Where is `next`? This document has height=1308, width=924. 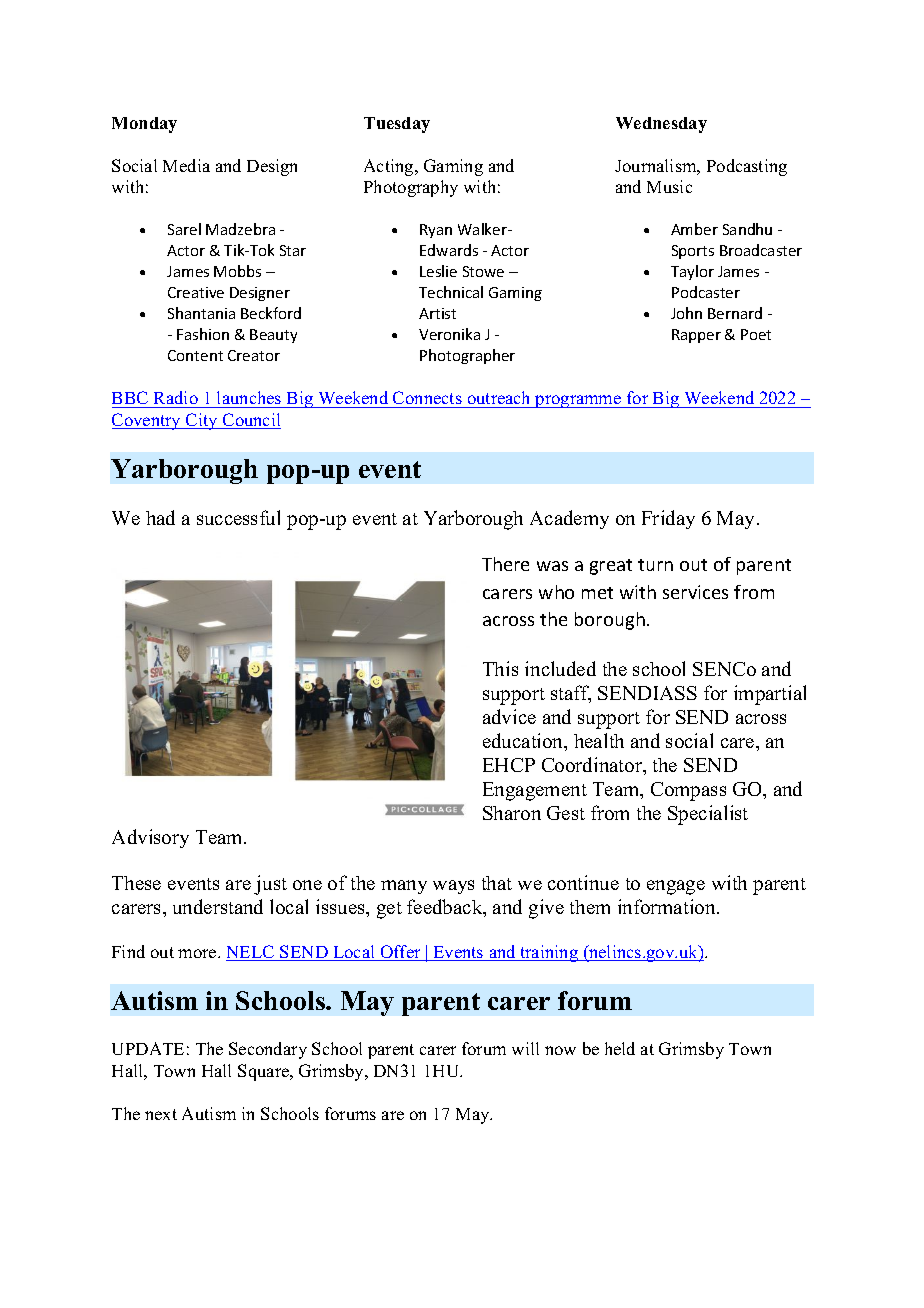
next is located at coordinates (161, 1114).
